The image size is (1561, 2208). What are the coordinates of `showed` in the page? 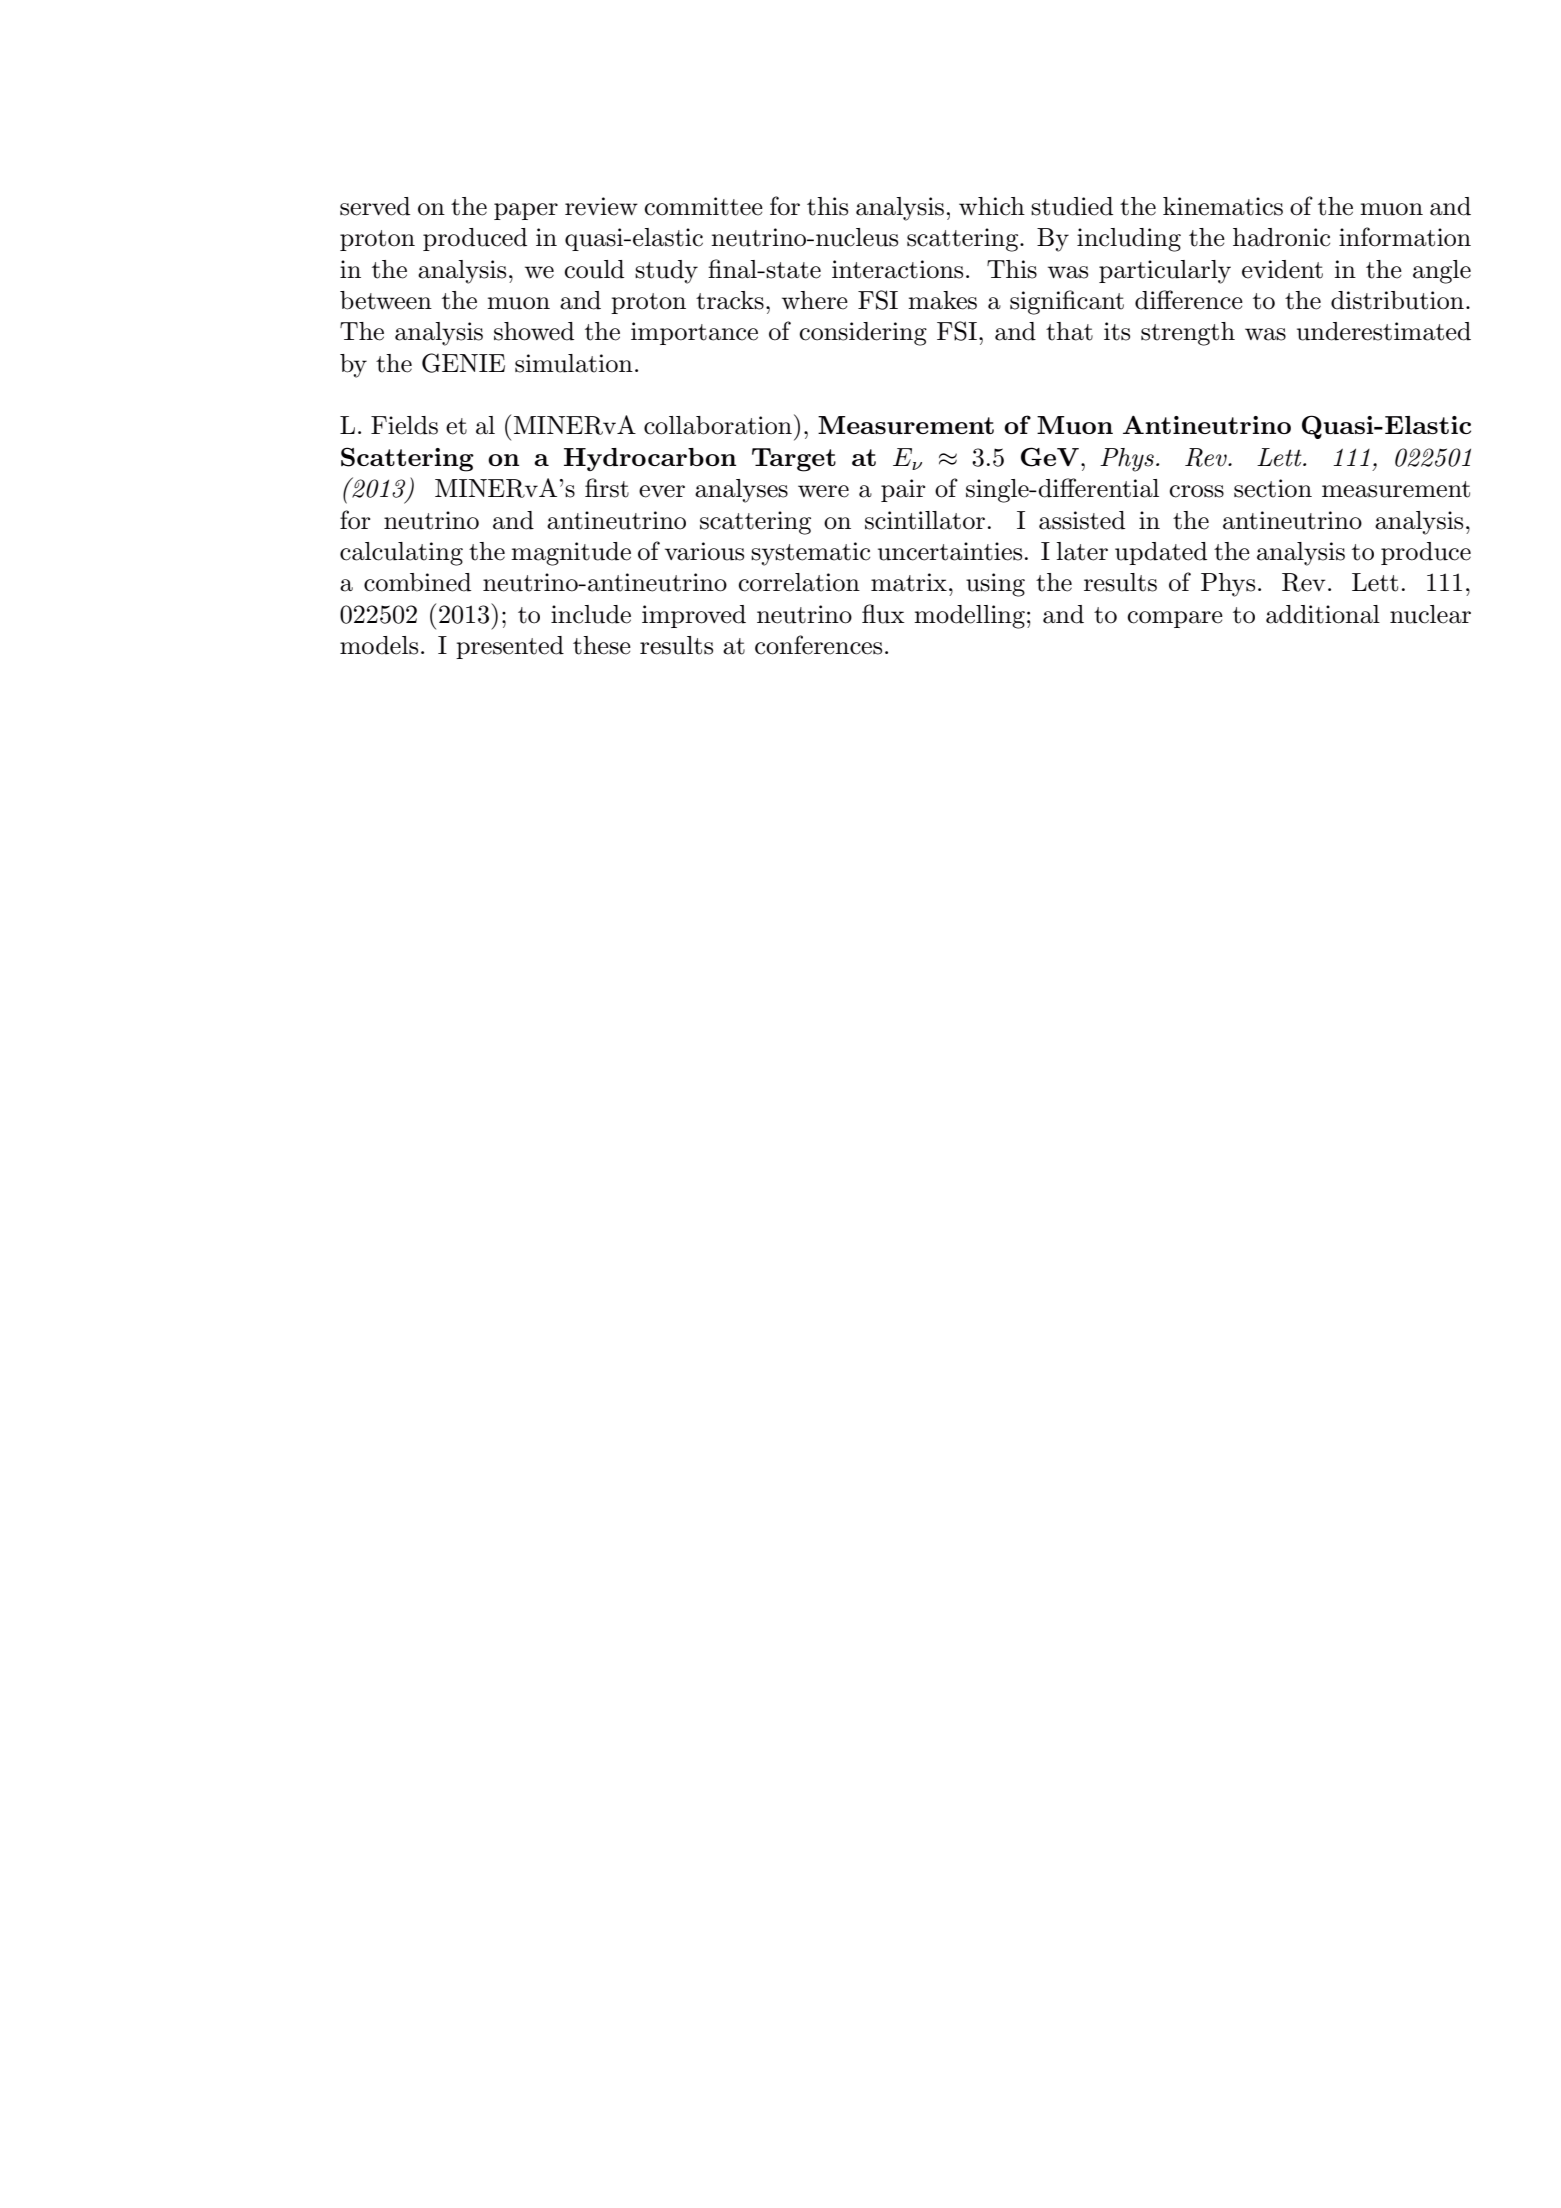 It's located at (534, 331).
